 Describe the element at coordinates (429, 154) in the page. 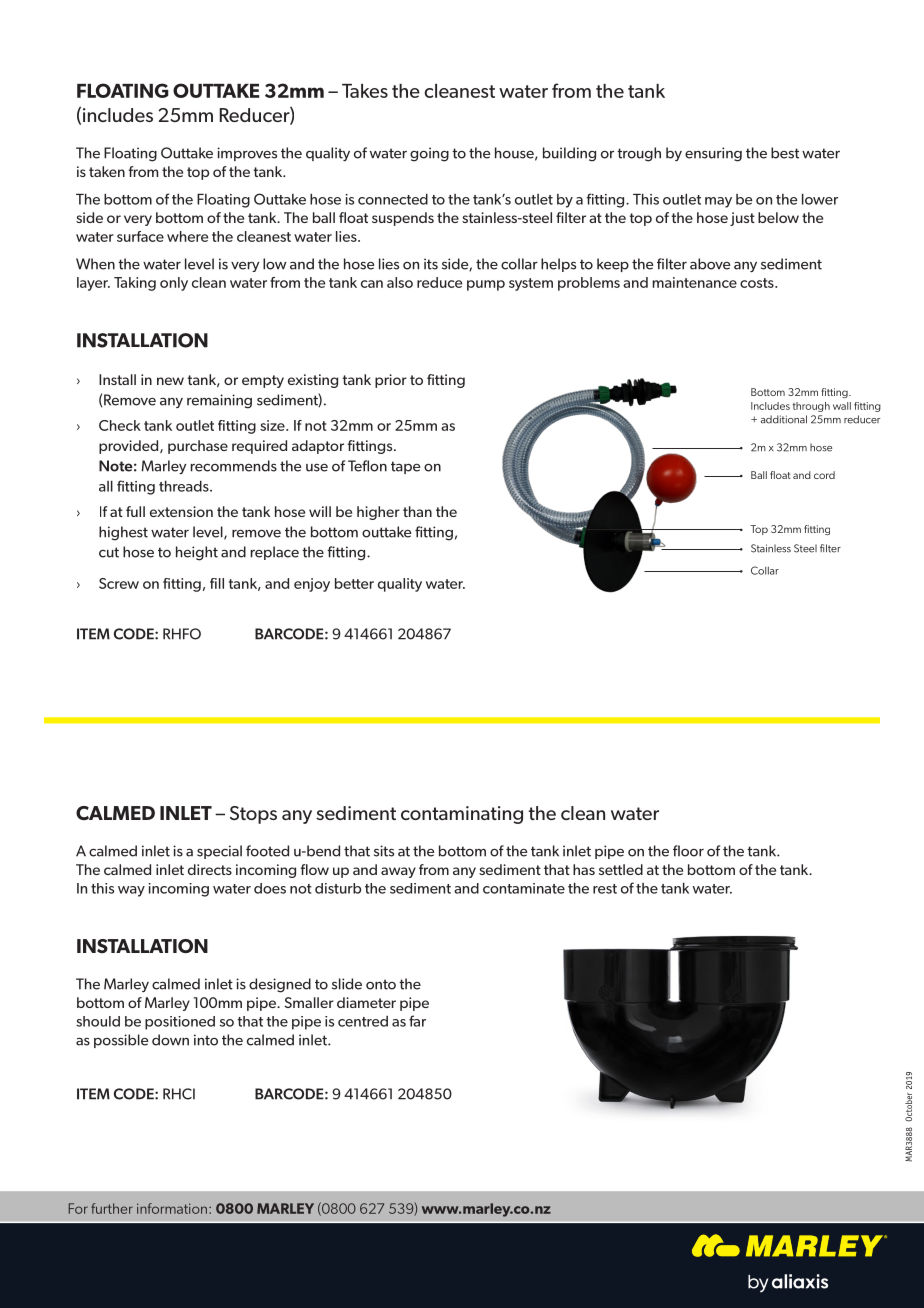

I see `going` at that location.
